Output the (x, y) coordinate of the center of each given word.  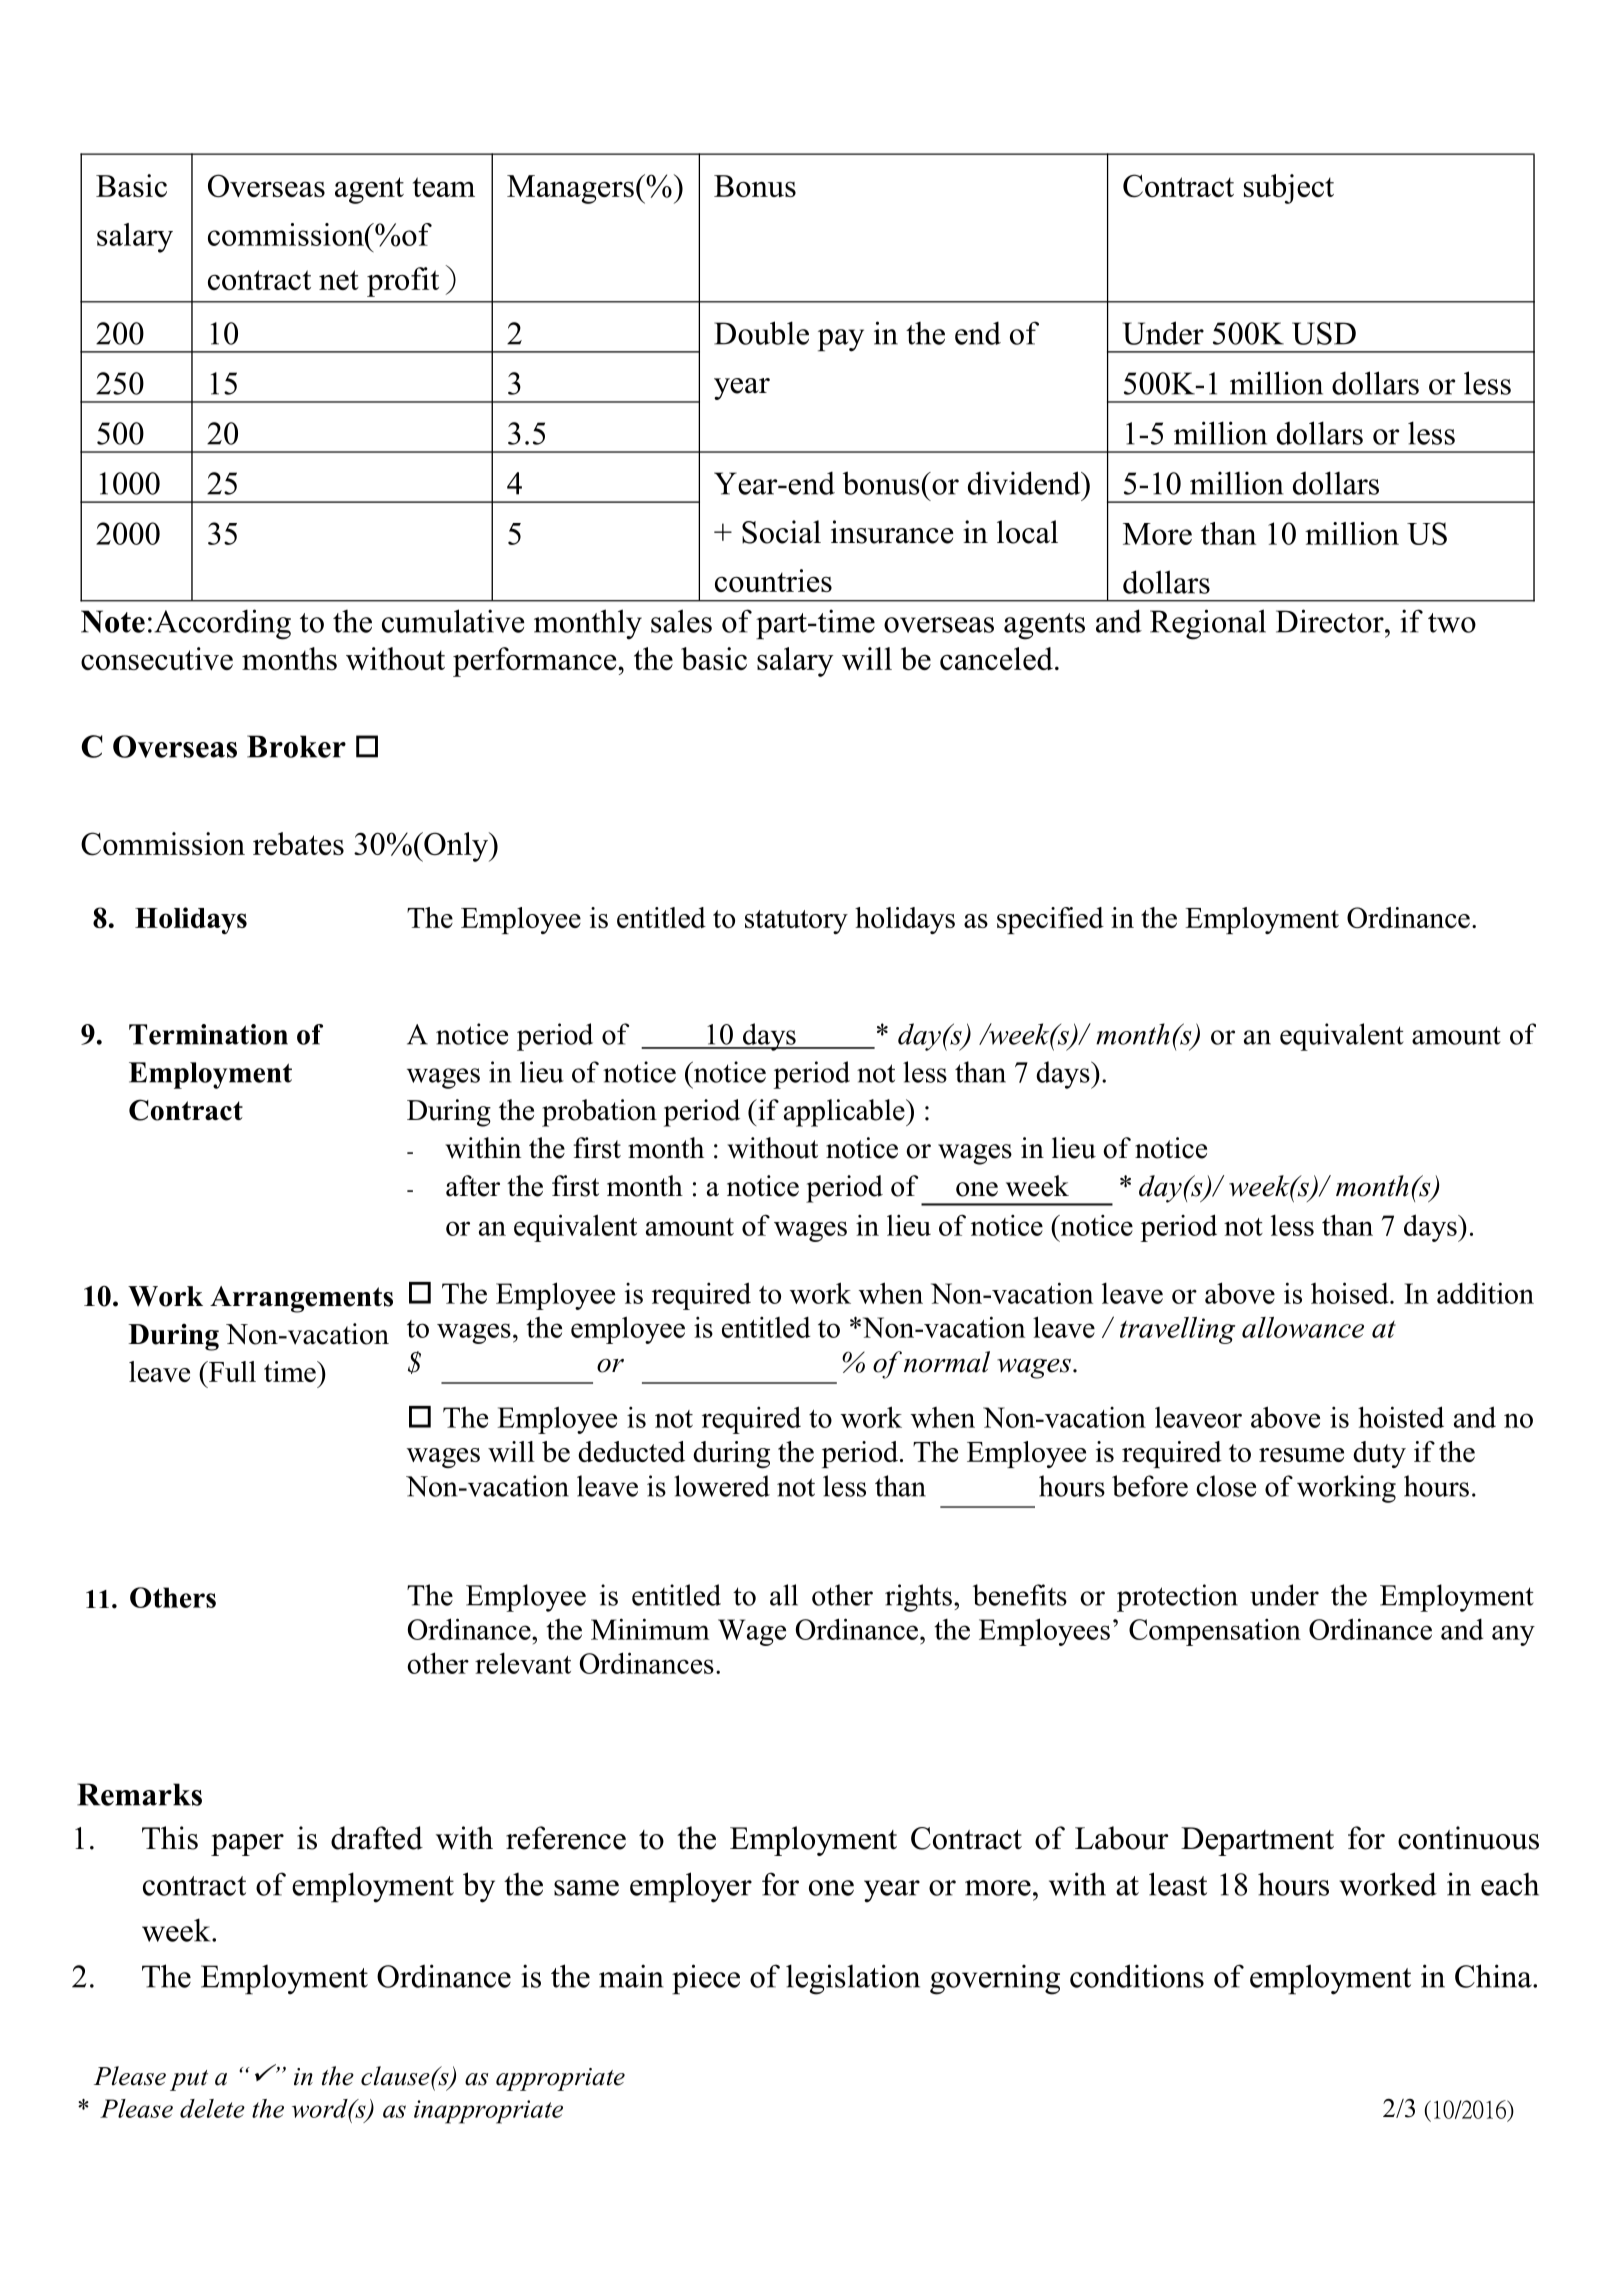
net (339, 280)
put (189, 2080)
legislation (853, 1979)
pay (841, 340)
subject (1289, 189)
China (1494, 1976)
